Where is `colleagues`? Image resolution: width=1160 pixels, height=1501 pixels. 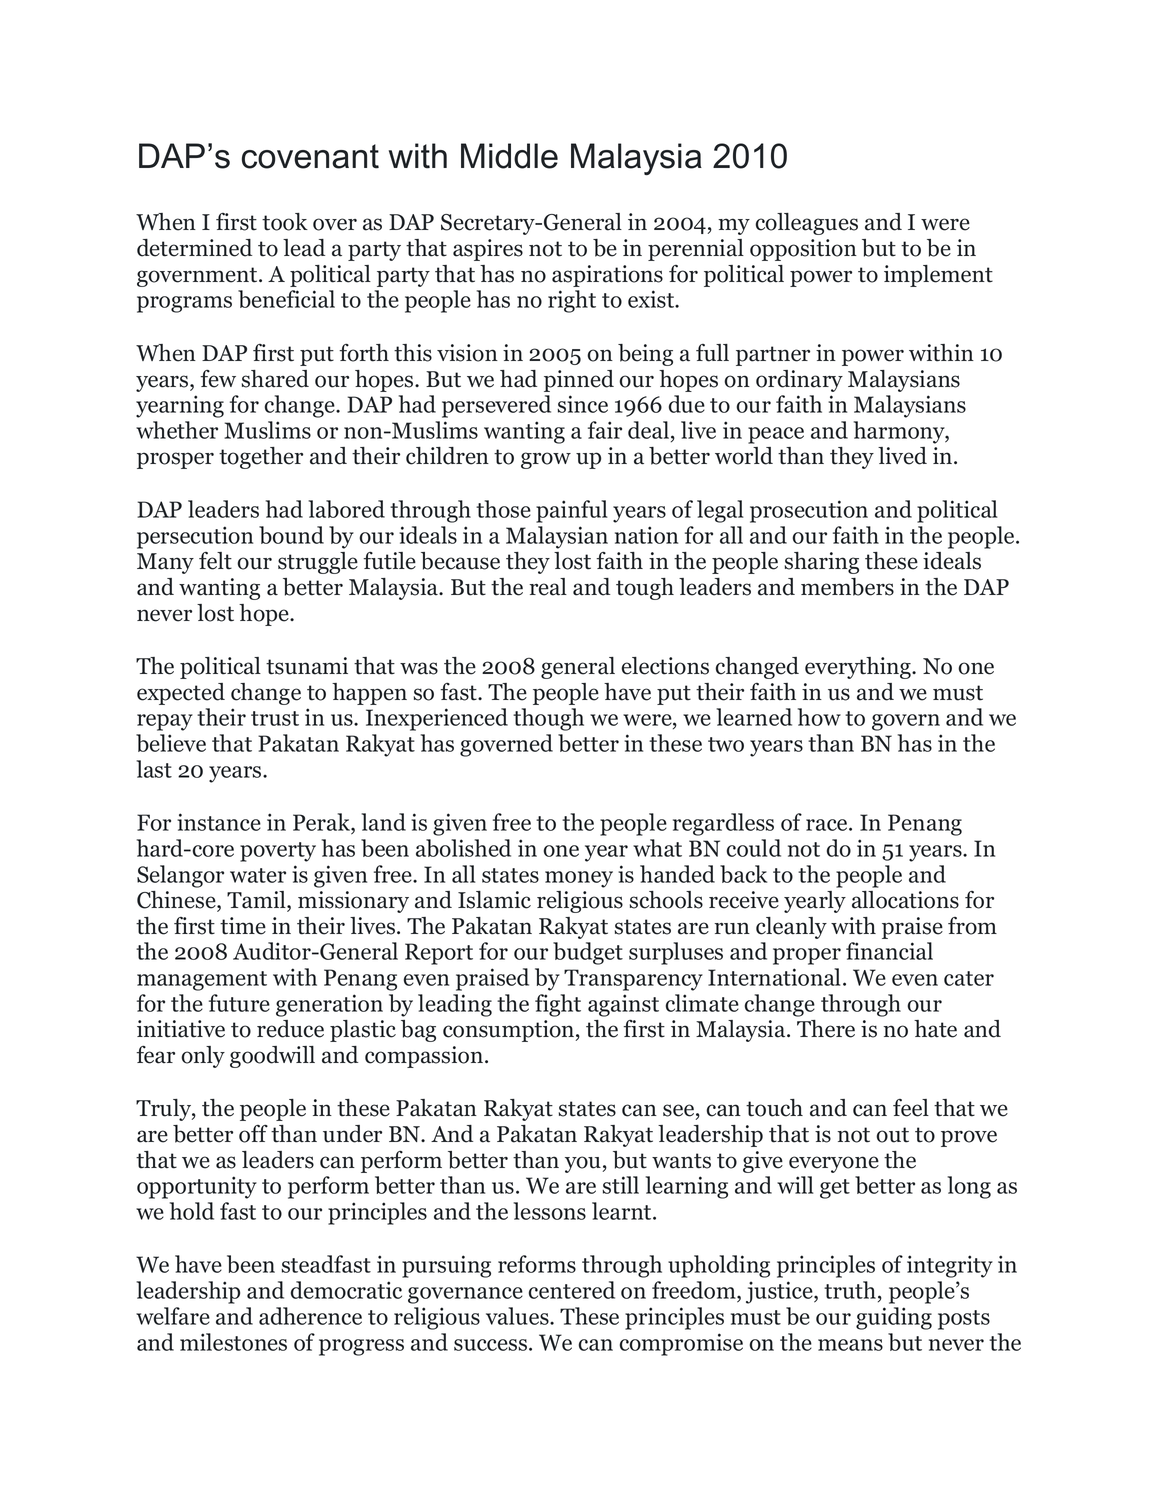 colleagues is located at coordinates (806, 224).
